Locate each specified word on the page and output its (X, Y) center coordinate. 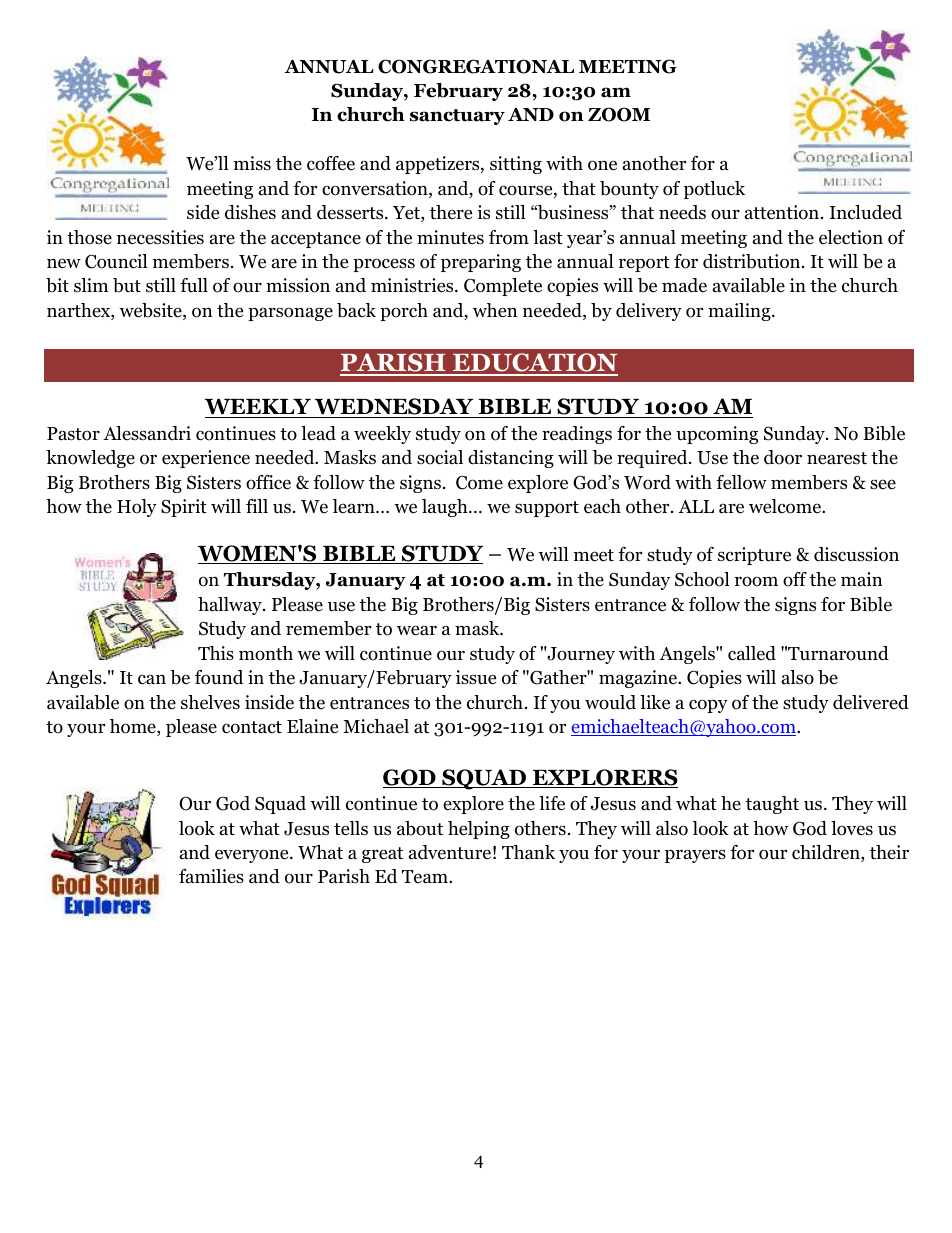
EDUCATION (534, 364)
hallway (231, 606)
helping (479, 830)
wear (417, 630)
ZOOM (619, 114)
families (211, 876)
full (194, 285)
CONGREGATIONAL (476, 66)
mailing (740, 312)
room (756, 581)
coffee (331, 163)
